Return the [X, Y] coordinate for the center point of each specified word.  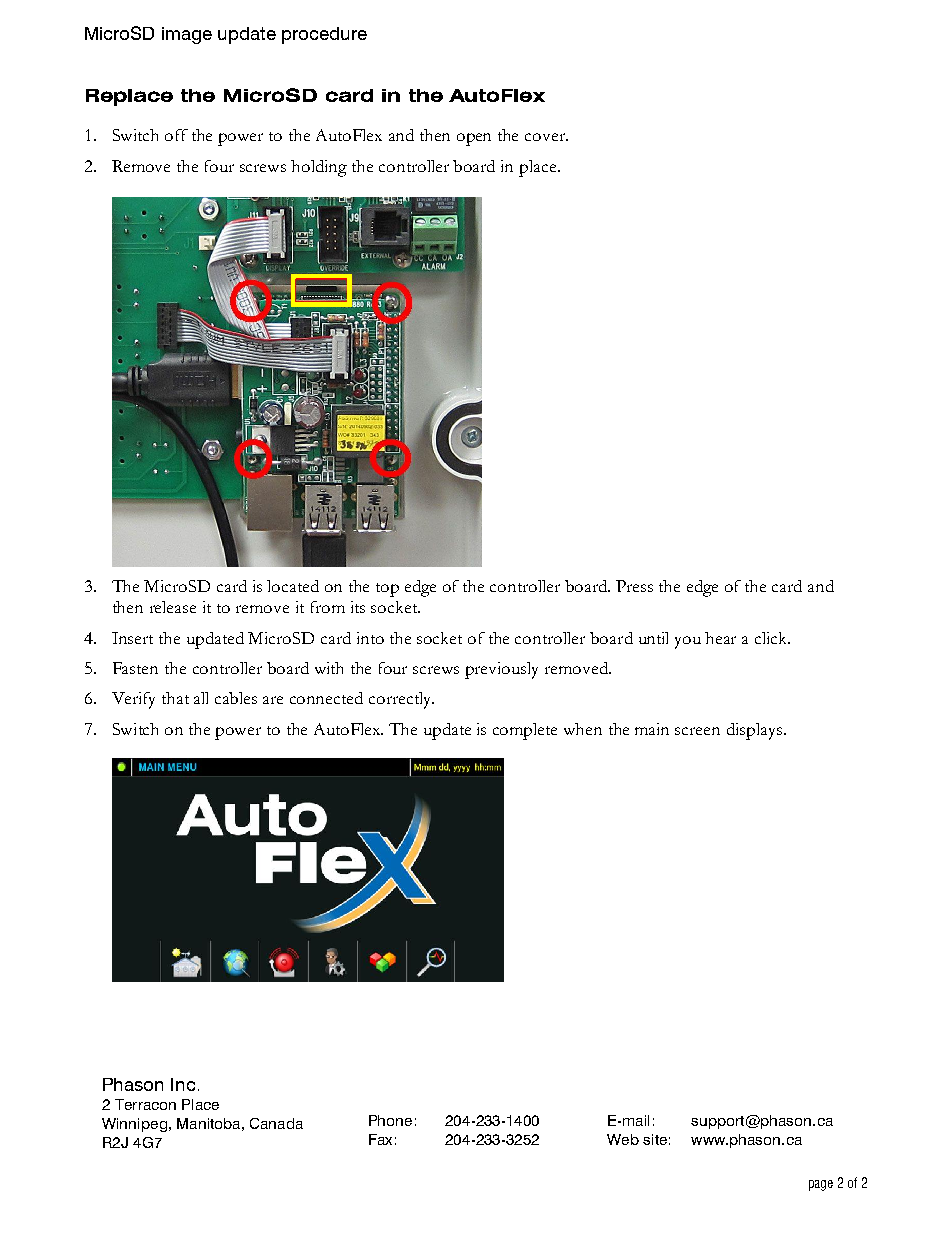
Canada [276, 1123]
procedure [324, 35]
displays [754, 731]
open [474, 139]
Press [634, 586]
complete [525, 731]
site [655, 1139]
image [187, 35]
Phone [390, 1120]
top [387, 590]
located [293, 586]
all [201, 698]
